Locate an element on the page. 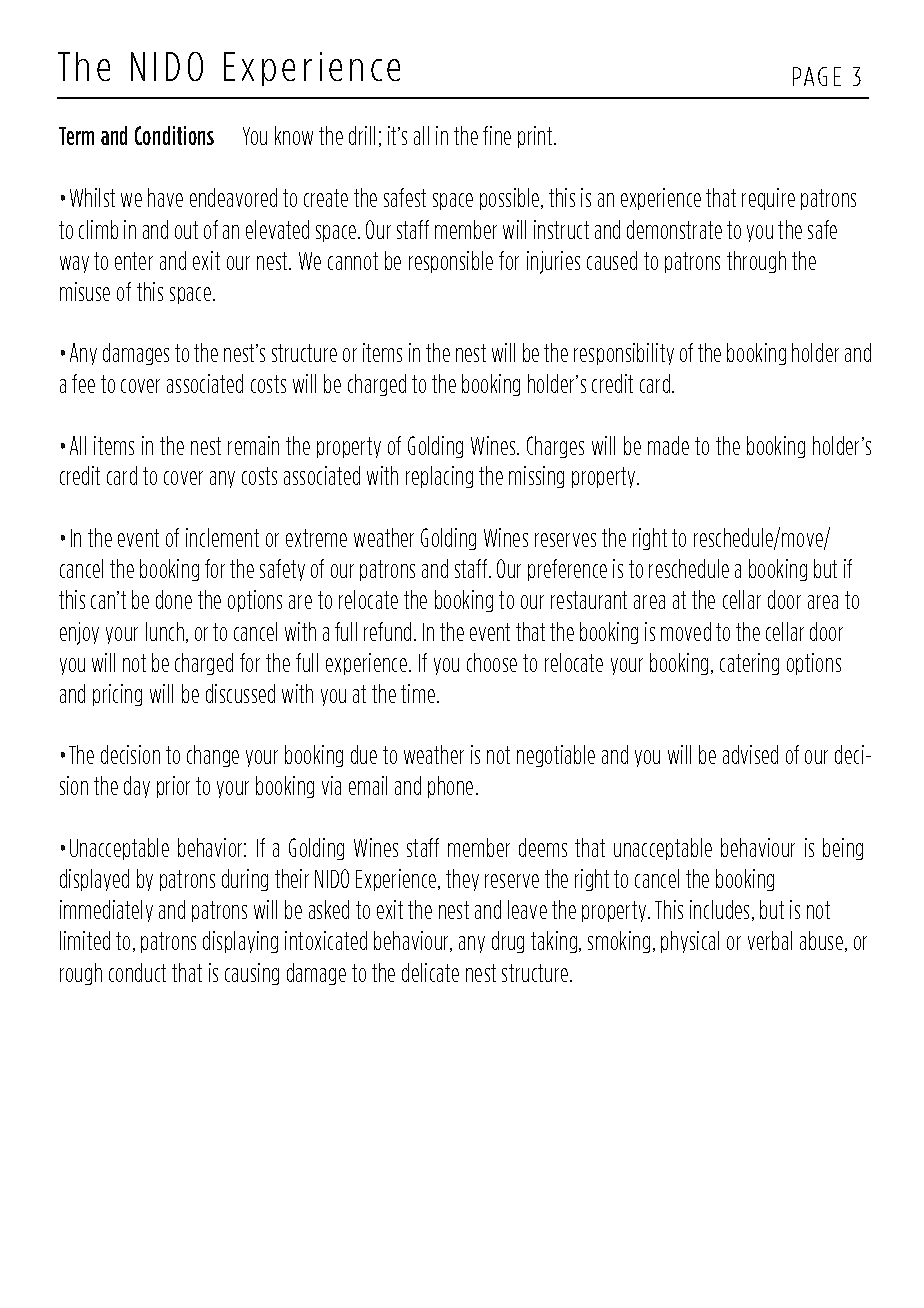 This page has height=1308, width=924. fine is located at coordinates (497, 135).
